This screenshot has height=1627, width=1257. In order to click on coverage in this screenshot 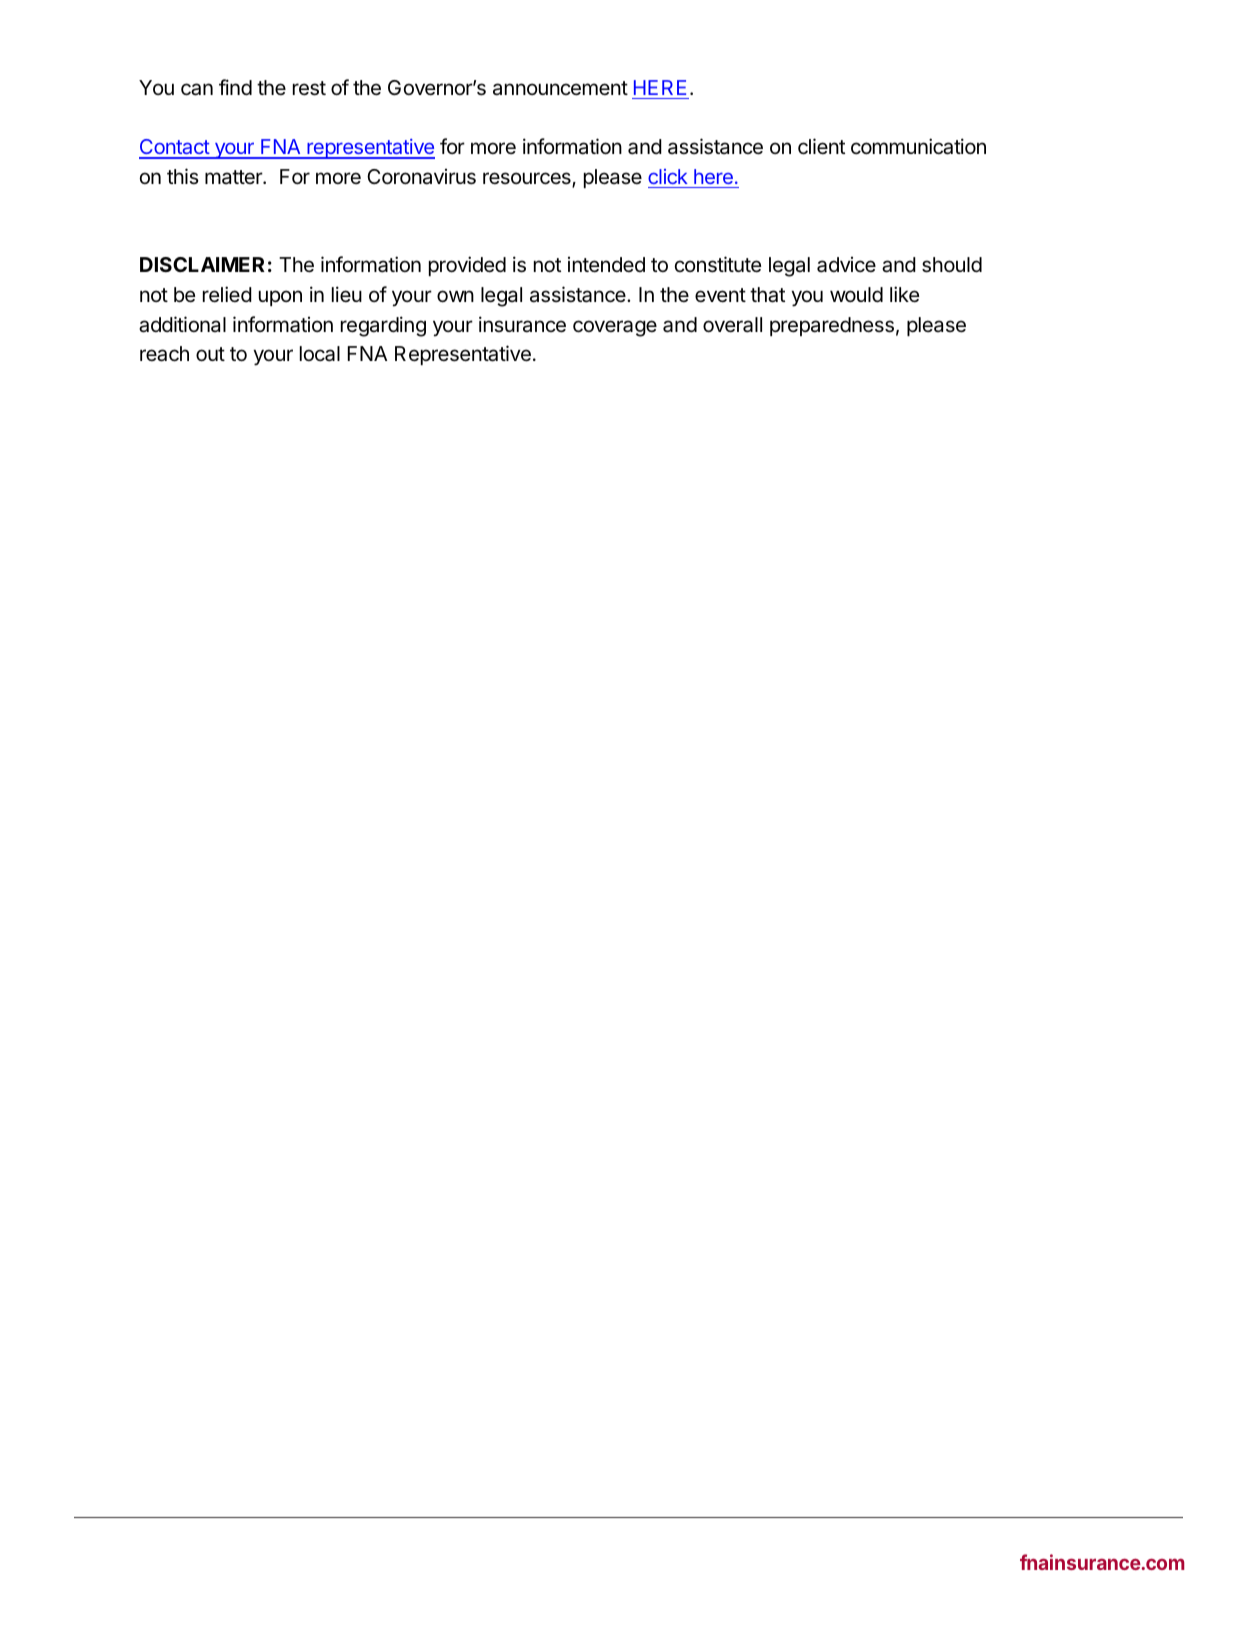, I will do `click(615, 328)`.
